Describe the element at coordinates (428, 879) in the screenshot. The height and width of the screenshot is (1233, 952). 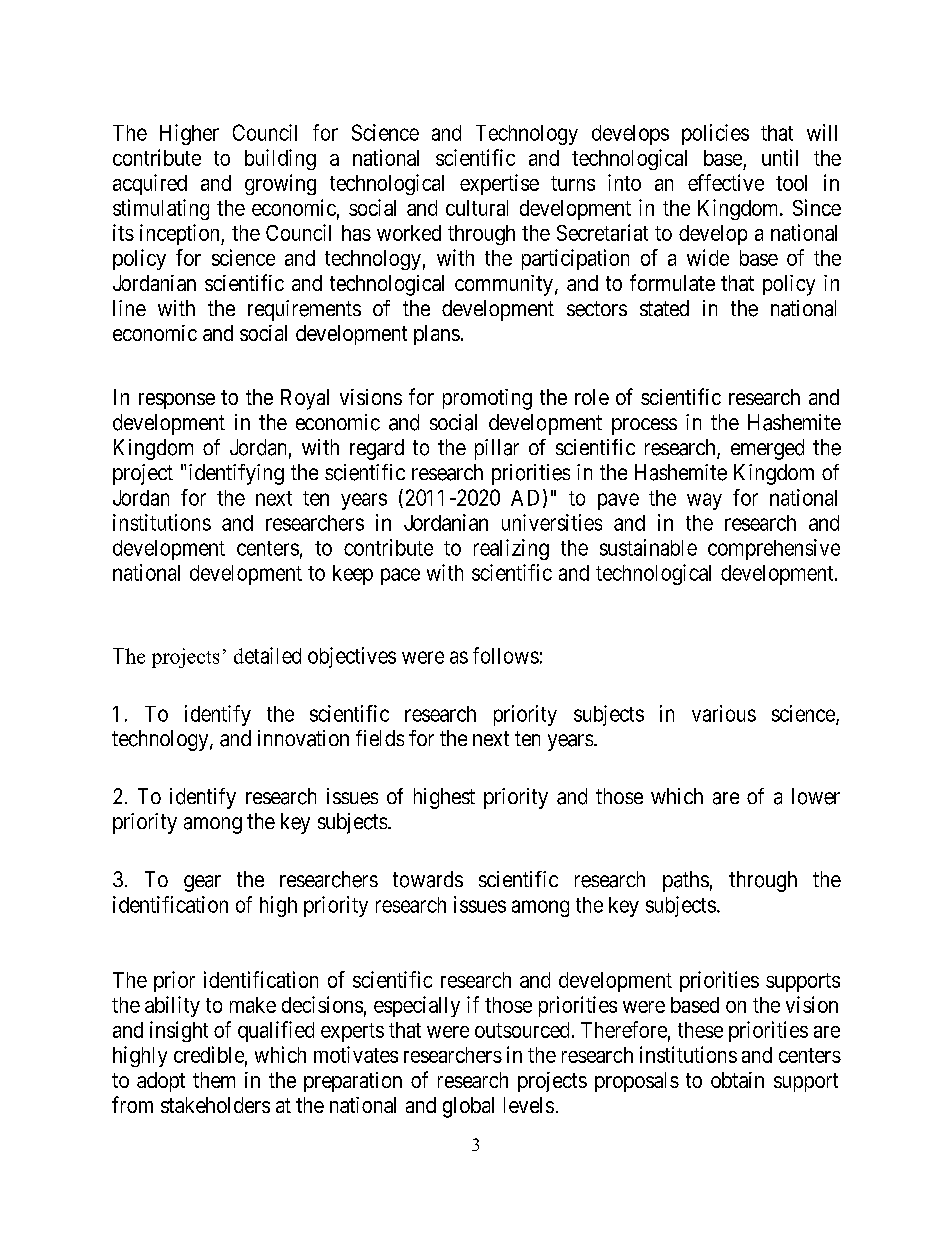
I see `towards` at that location.
